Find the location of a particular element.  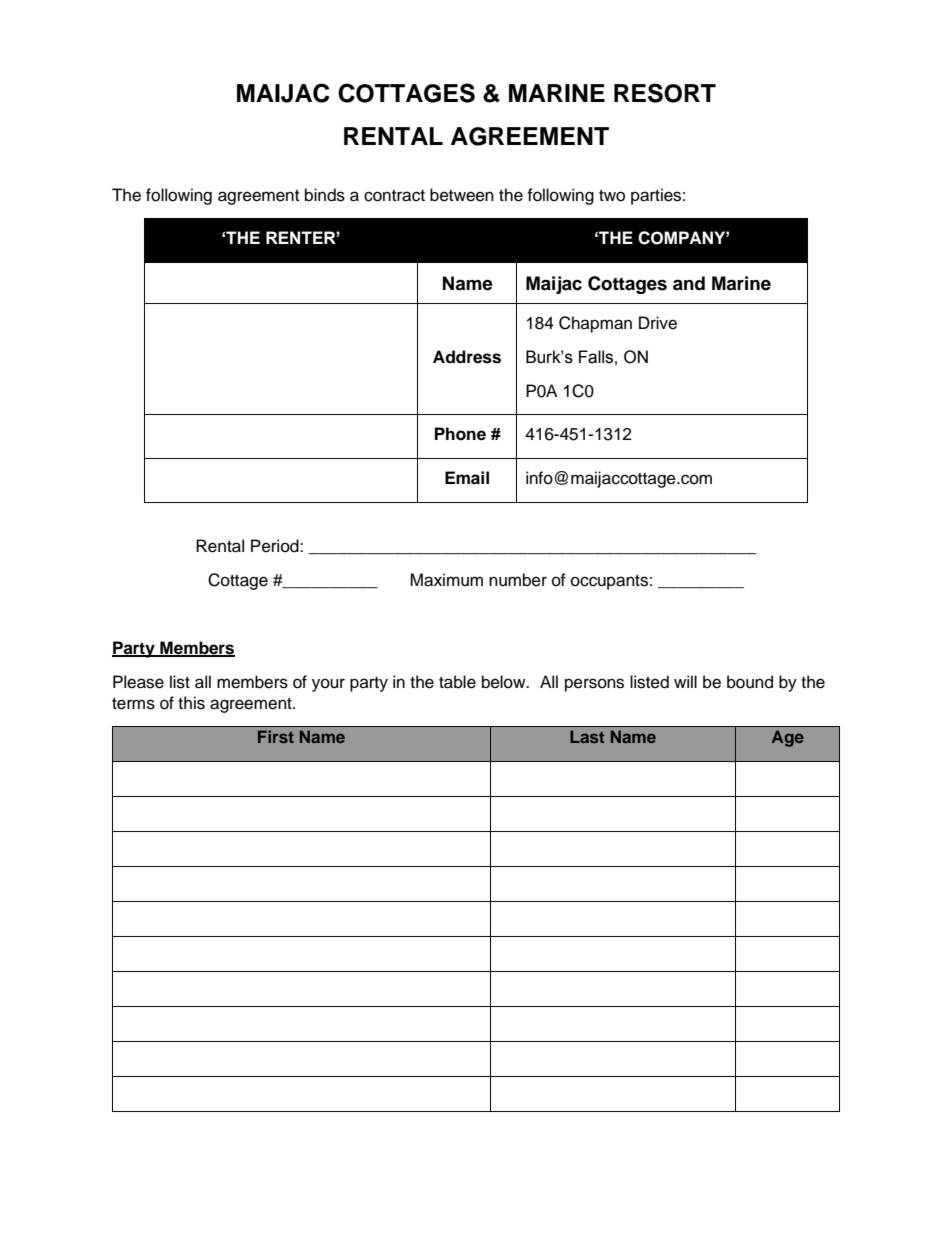

Address is located at coordinates (467, 357).
